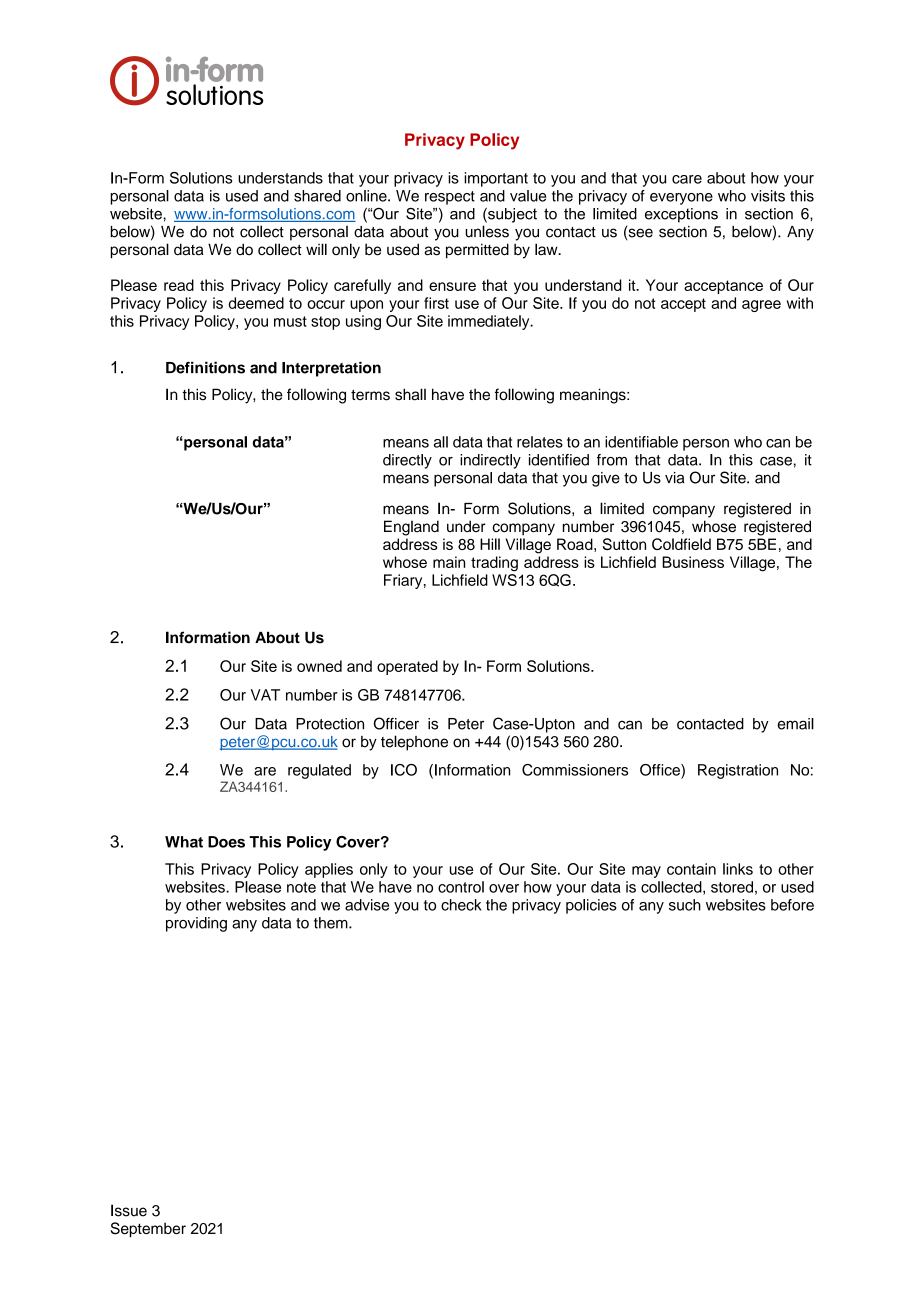  Describe the element at coordinates (148, 1230) in the document. I see `September` at that location.
